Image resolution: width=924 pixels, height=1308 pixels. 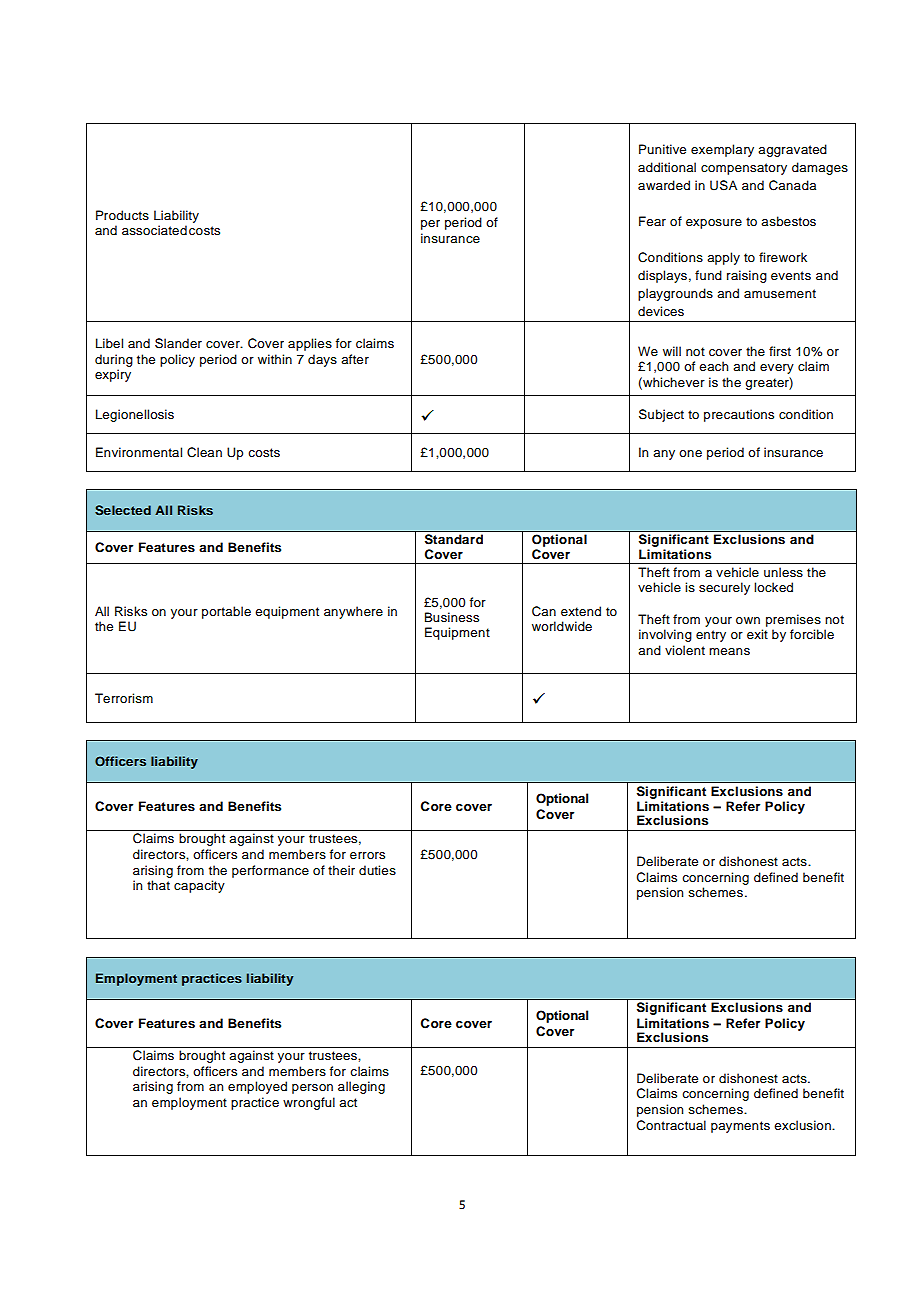 I want to click on employed, so click(x=257, y=1087).
